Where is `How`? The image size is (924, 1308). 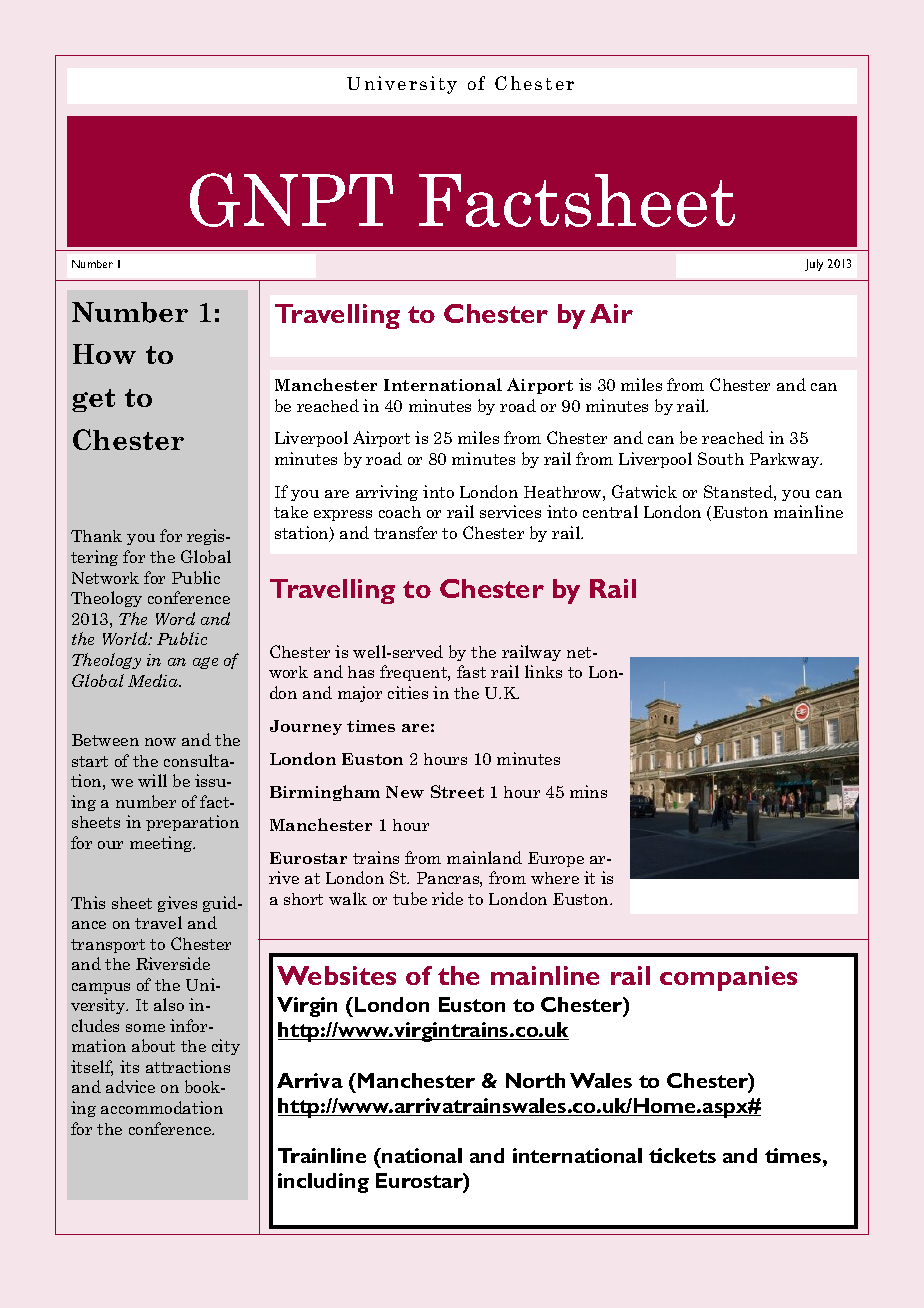
How is located at coordinates (104, 354).
